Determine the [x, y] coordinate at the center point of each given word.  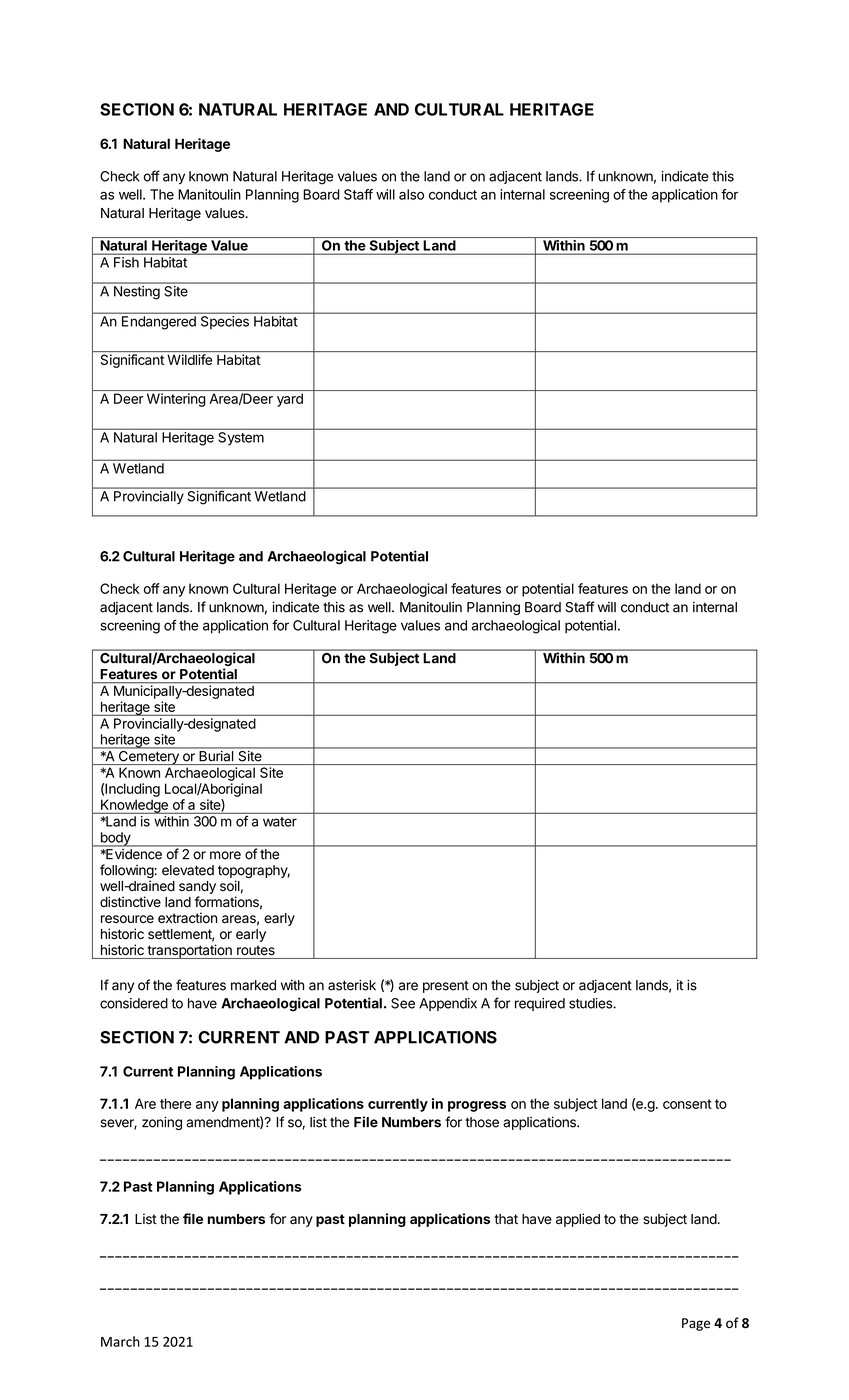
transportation [189, 951]
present [446, 986]
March [120, 1341]
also [411, 194]
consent [687, 1104]
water [280, 822]
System [241, 438]
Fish [126, 262]
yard [290, 400]
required [540, 1004]
